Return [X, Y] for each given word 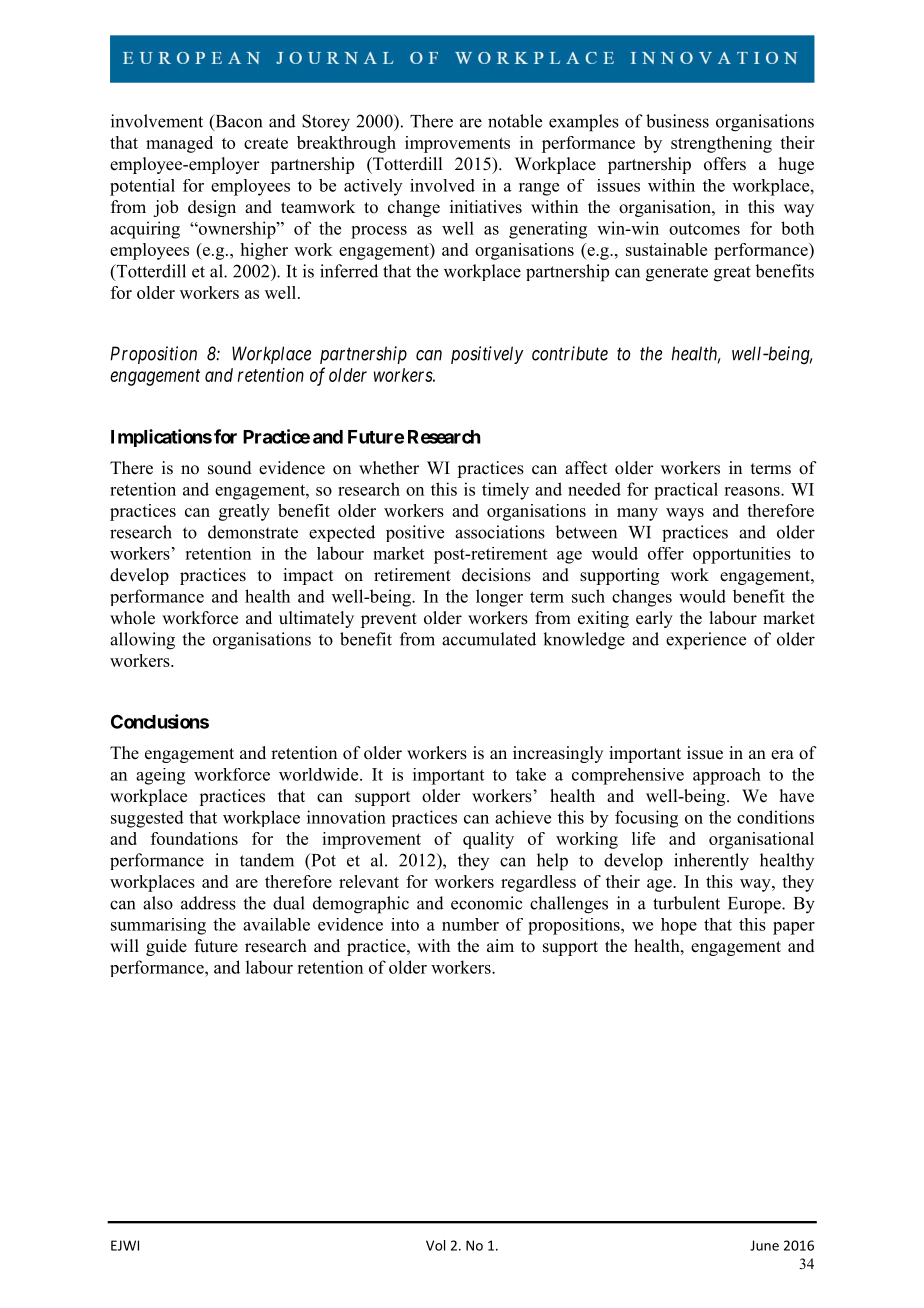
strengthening [721, 144]
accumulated [489, 639]
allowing [142, 641]
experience [706, 641]
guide [166, 947]
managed [179, 144]
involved [442, 185]
